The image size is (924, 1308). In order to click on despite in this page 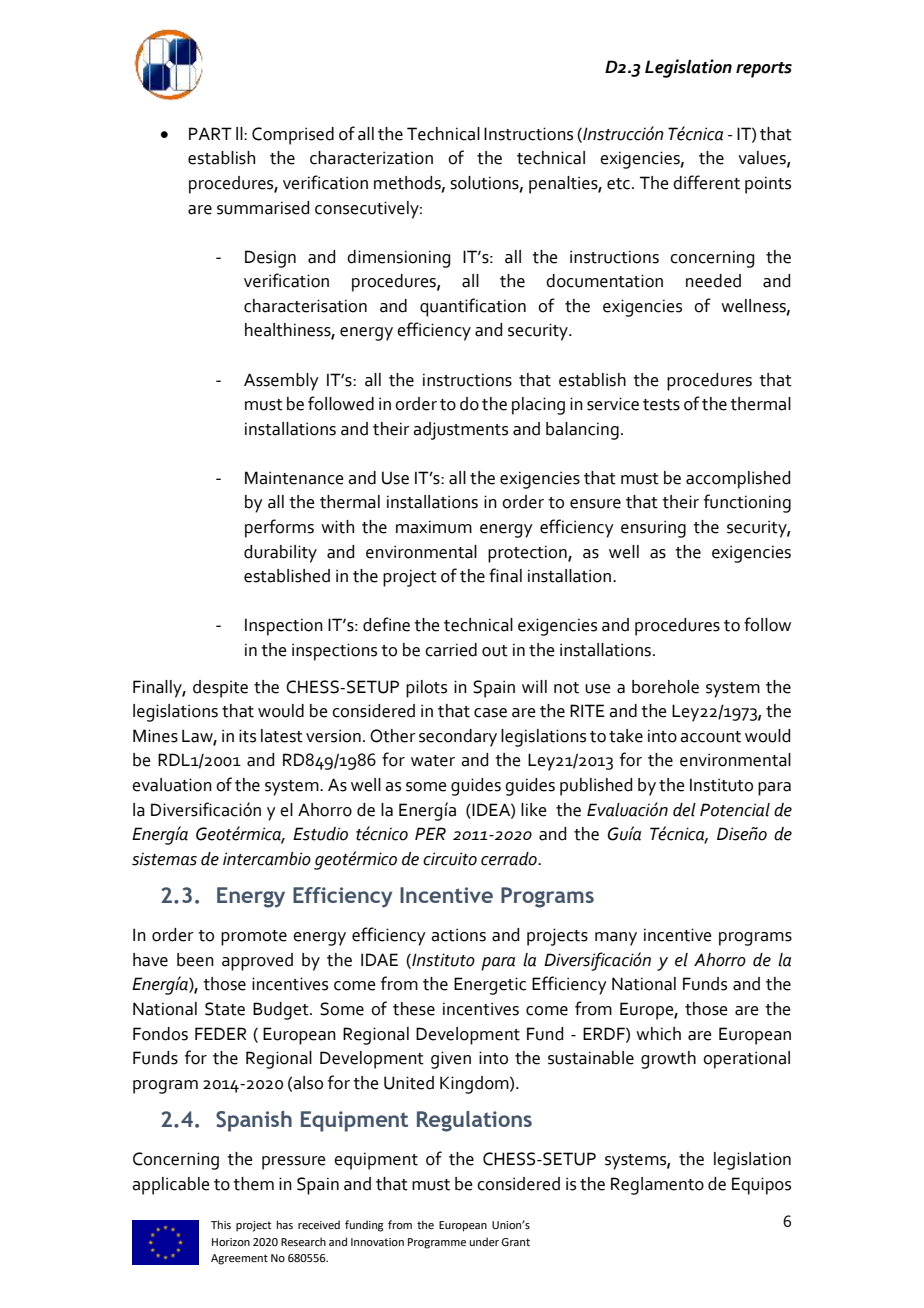, I will do `click(220, 689)`.
